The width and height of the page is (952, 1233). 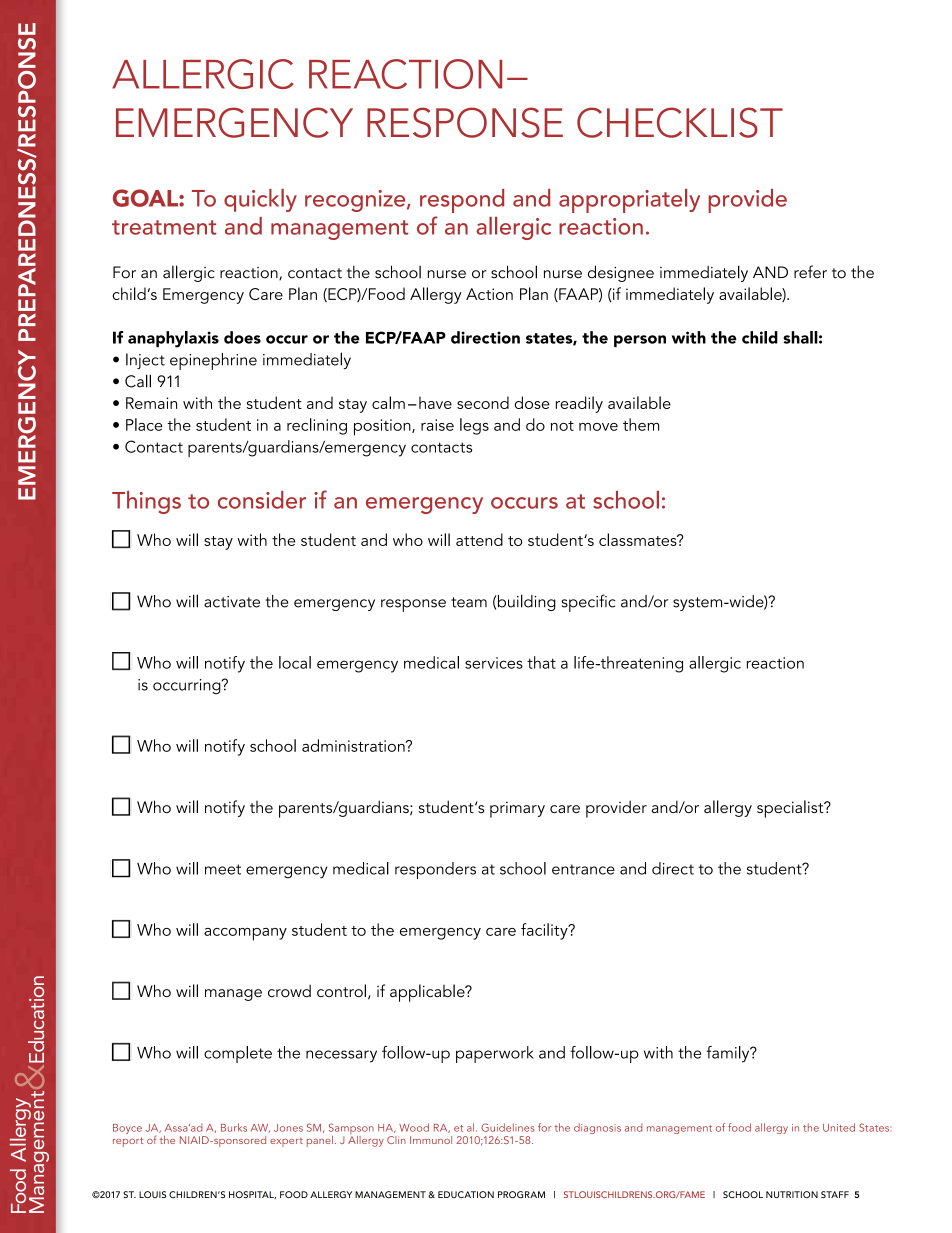 I want to click on quickly, so click(x=260, y=200).
